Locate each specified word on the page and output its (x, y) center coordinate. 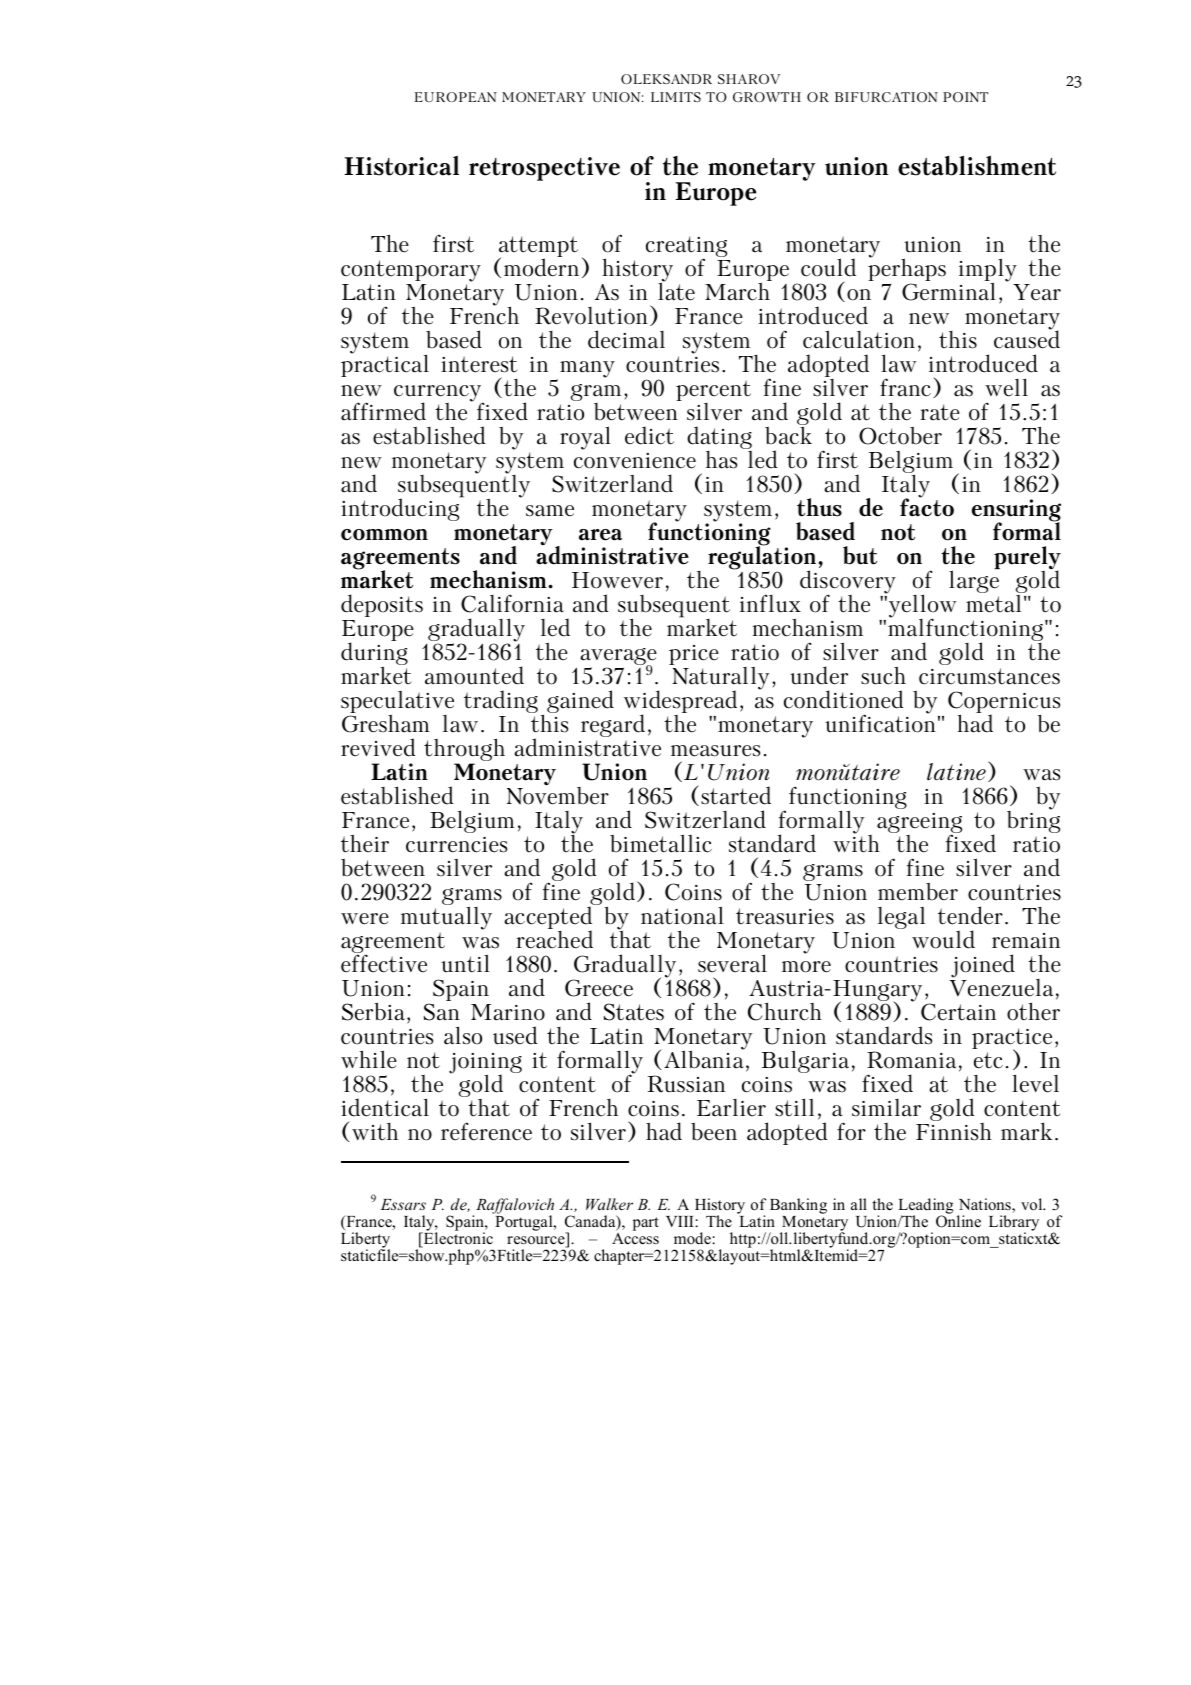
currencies (456, 845)
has (721, 460)
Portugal (524, 1222)
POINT (965, 97)
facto (927, 506)
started (736, 795)
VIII (681, 1221)
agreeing (919, 824)
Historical (401, 165)
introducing (401, 508)
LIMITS (676, 97)
